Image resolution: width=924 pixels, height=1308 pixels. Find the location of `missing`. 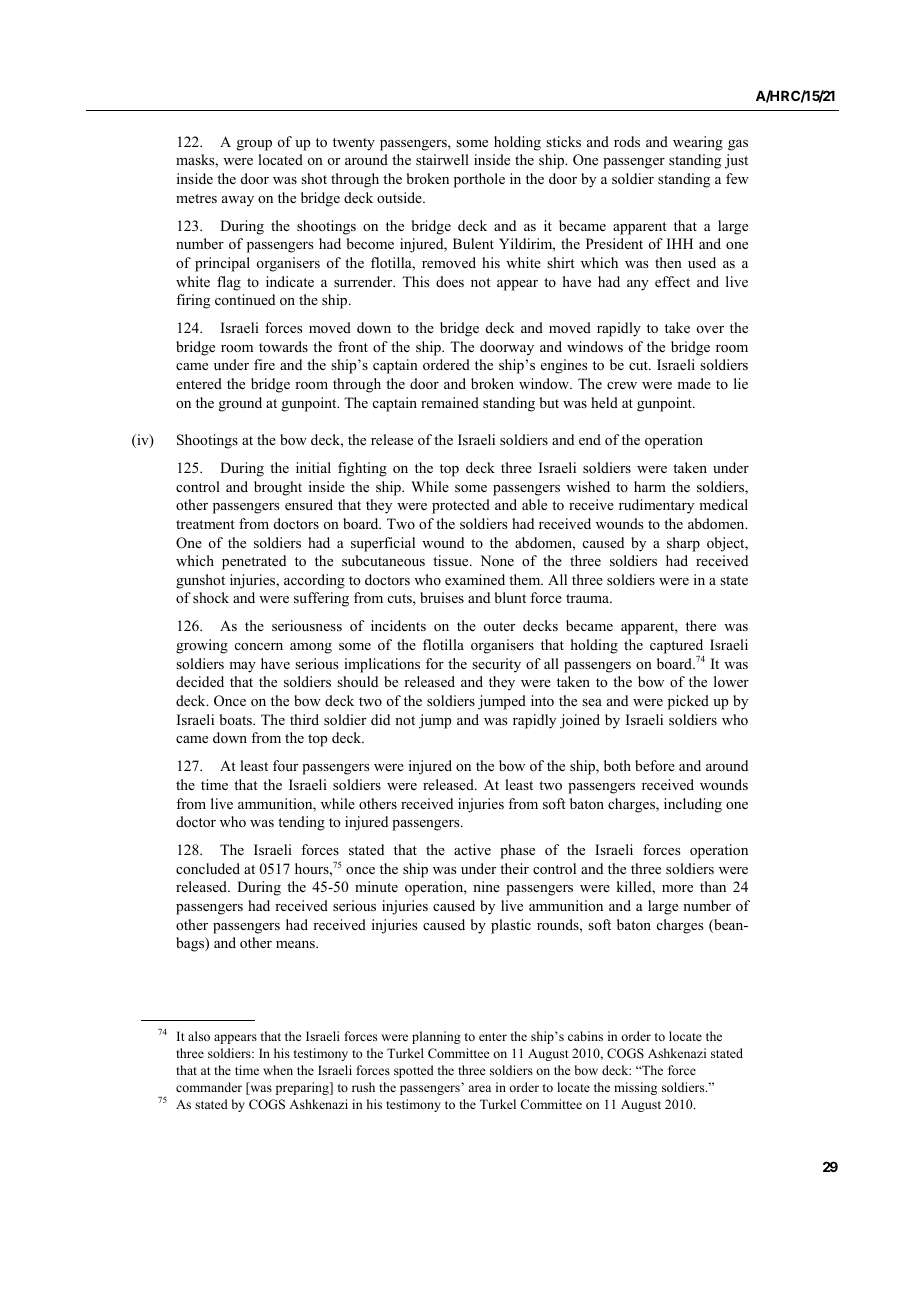

missing is located at coordinates (635, 1088).
